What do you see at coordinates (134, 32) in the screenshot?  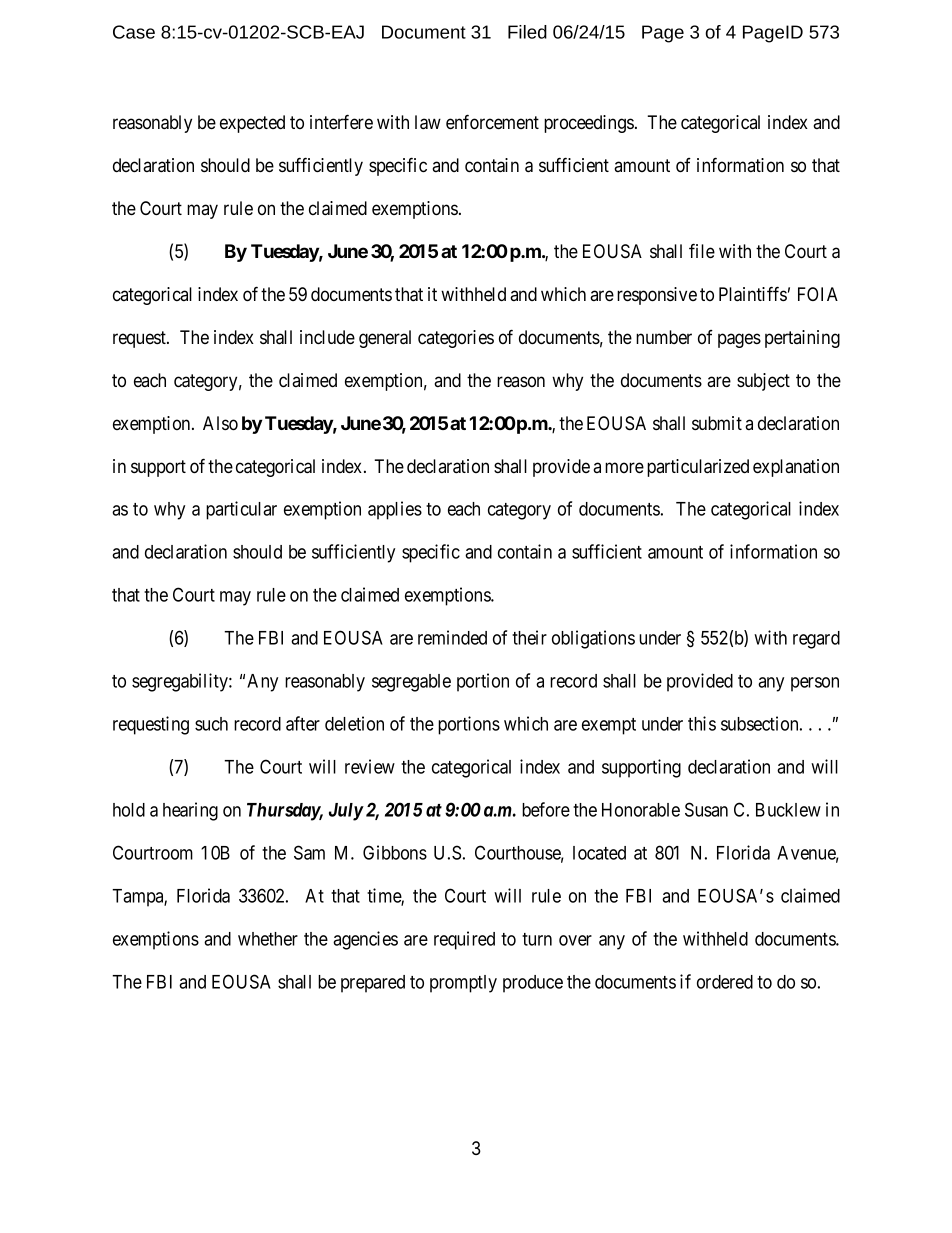 I see `Case` at bounding box center [134, 32].
